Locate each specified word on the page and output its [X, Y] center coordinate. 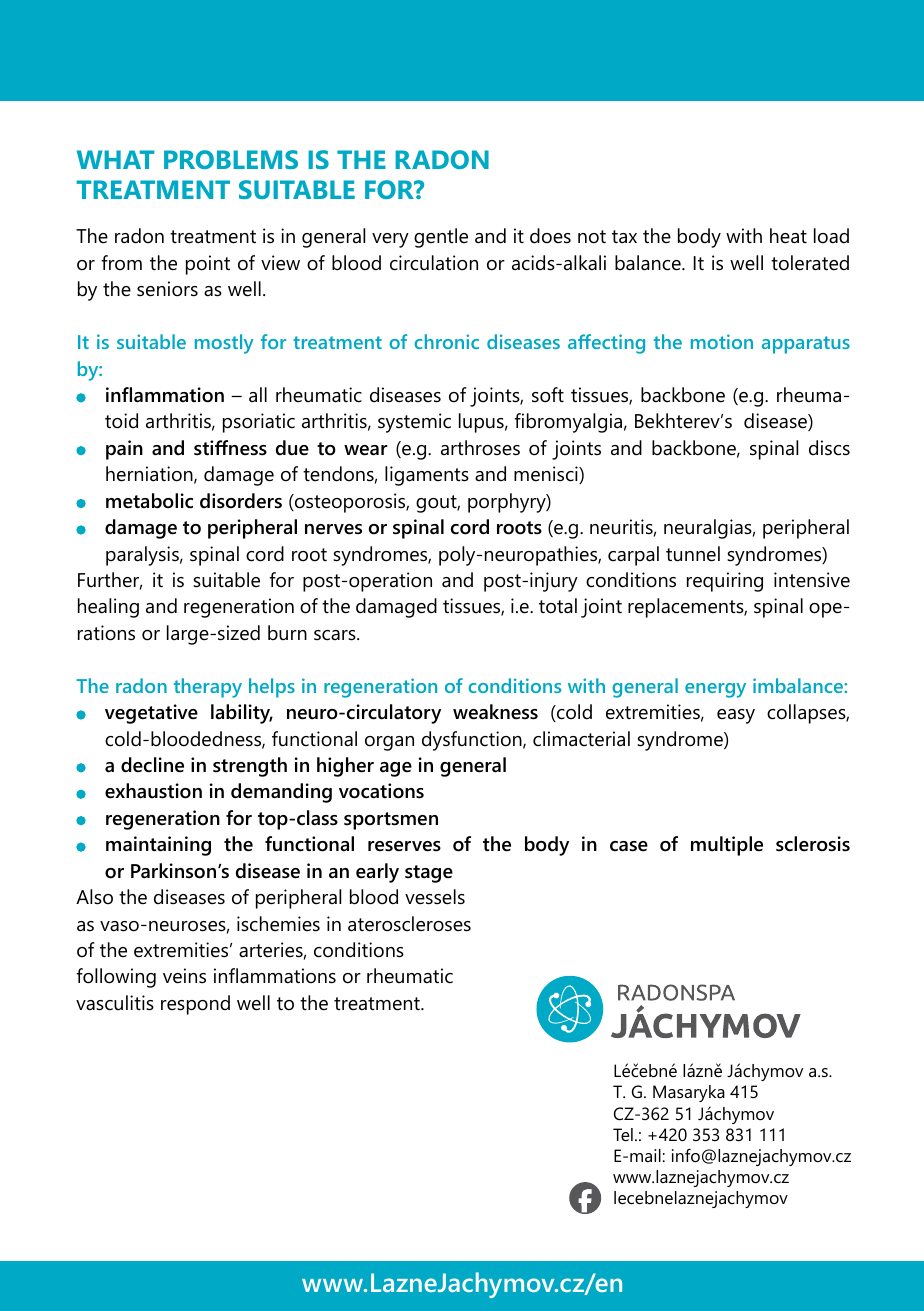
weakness [495, 712]
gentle [441, 238]
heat [788, 236]
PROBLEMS [231, 159]
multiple [727, 846]
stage [429, 874]
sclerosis [813, 844]
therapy [208, 688]
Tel [623, 1135]
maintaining [158, 846]
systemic [414, 423]
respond [195, 1005]
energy [715, 690]
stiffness [230, 448]
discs [829, 448]
